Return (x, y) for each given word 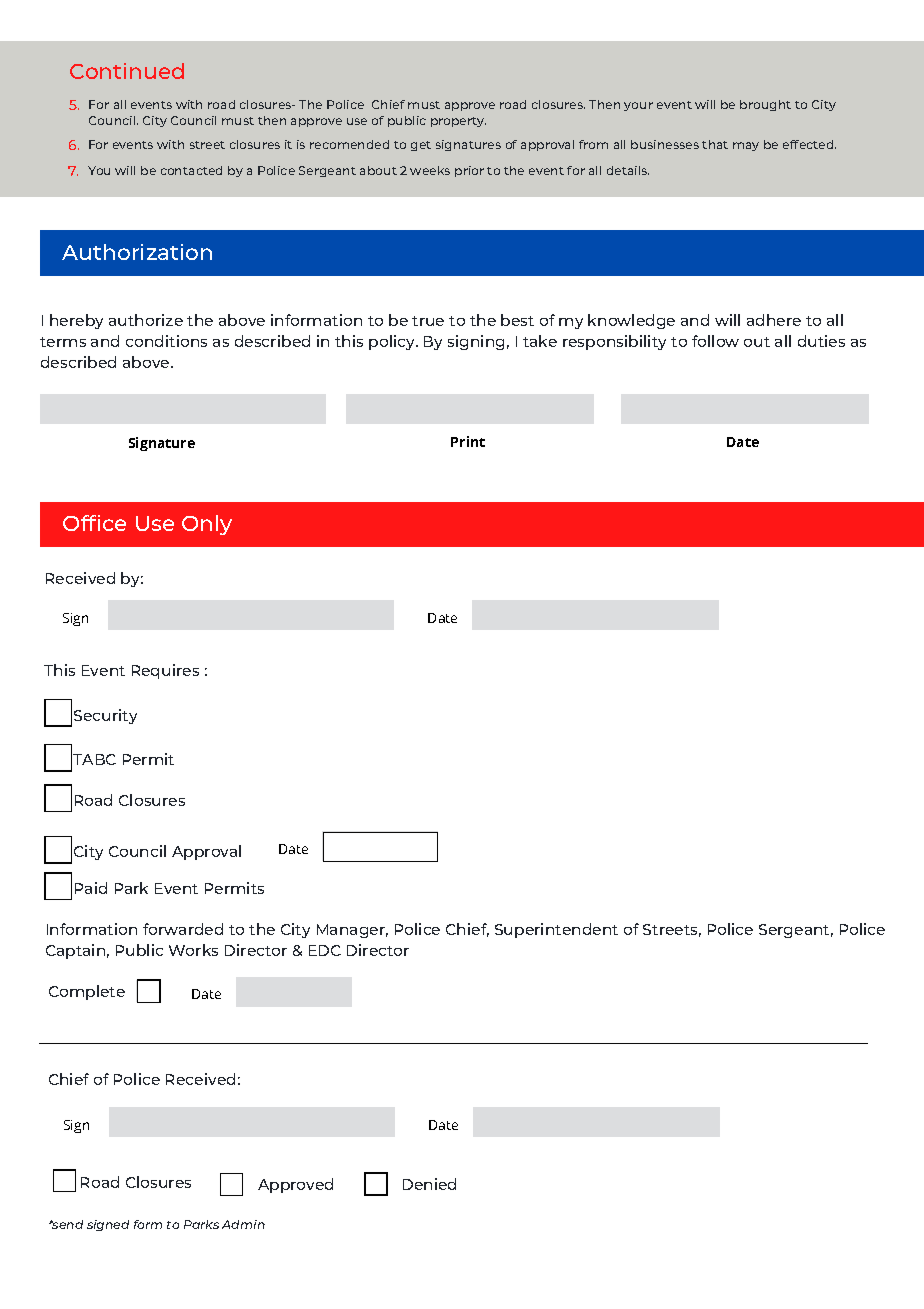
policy (393, 342)
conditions (166, 341)
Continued (127, 71)
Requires (165, 671)
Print (468, 441)
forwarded (183, 929)
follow (715, 341)
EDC (325, 950)
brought (765, 105)
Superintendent (556, 930)
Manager (352, 931)
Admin (243, 1224)
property (458, 122)
